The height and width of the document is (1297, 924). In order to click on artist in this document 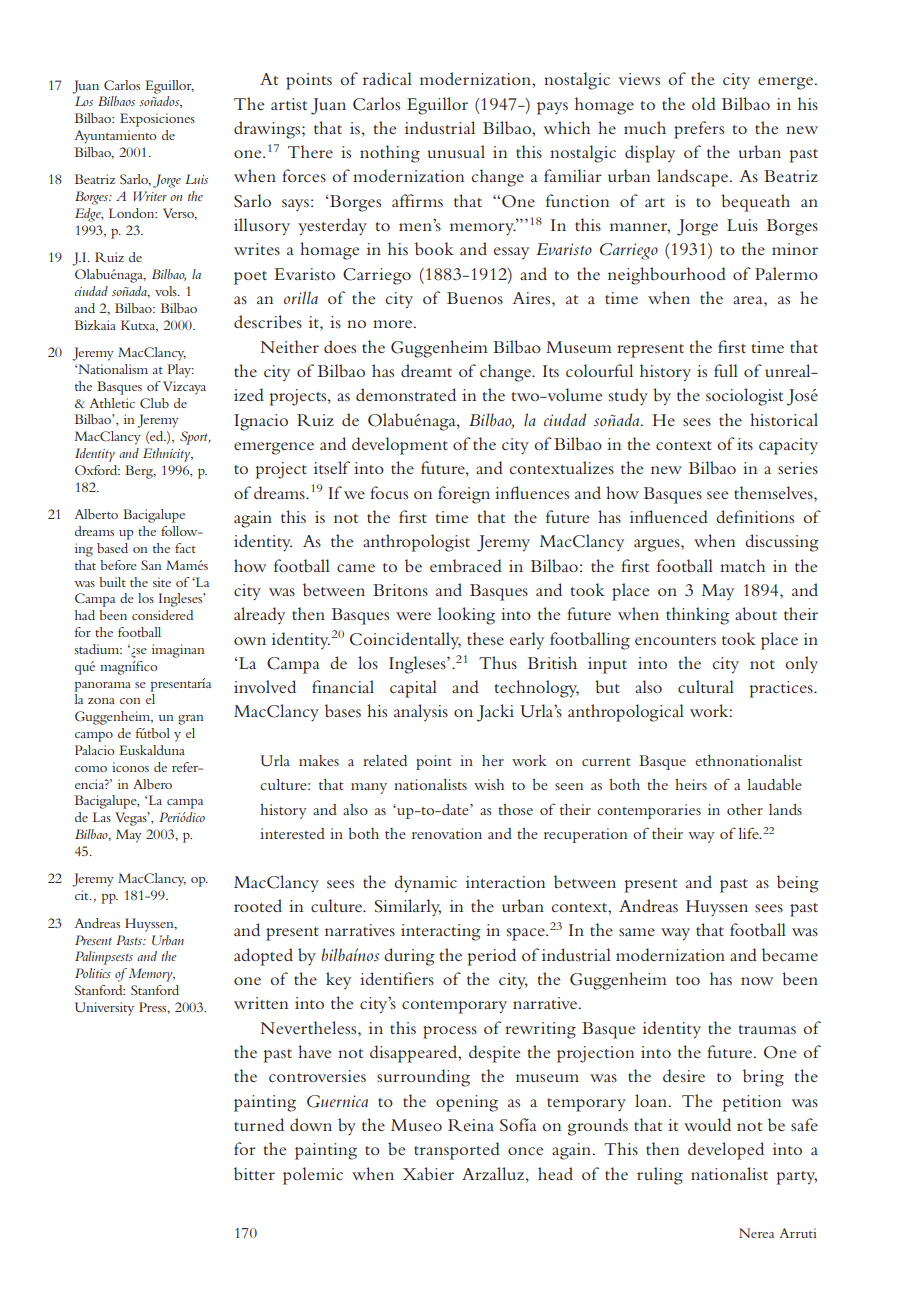, I will do `click(289, 104)`.
